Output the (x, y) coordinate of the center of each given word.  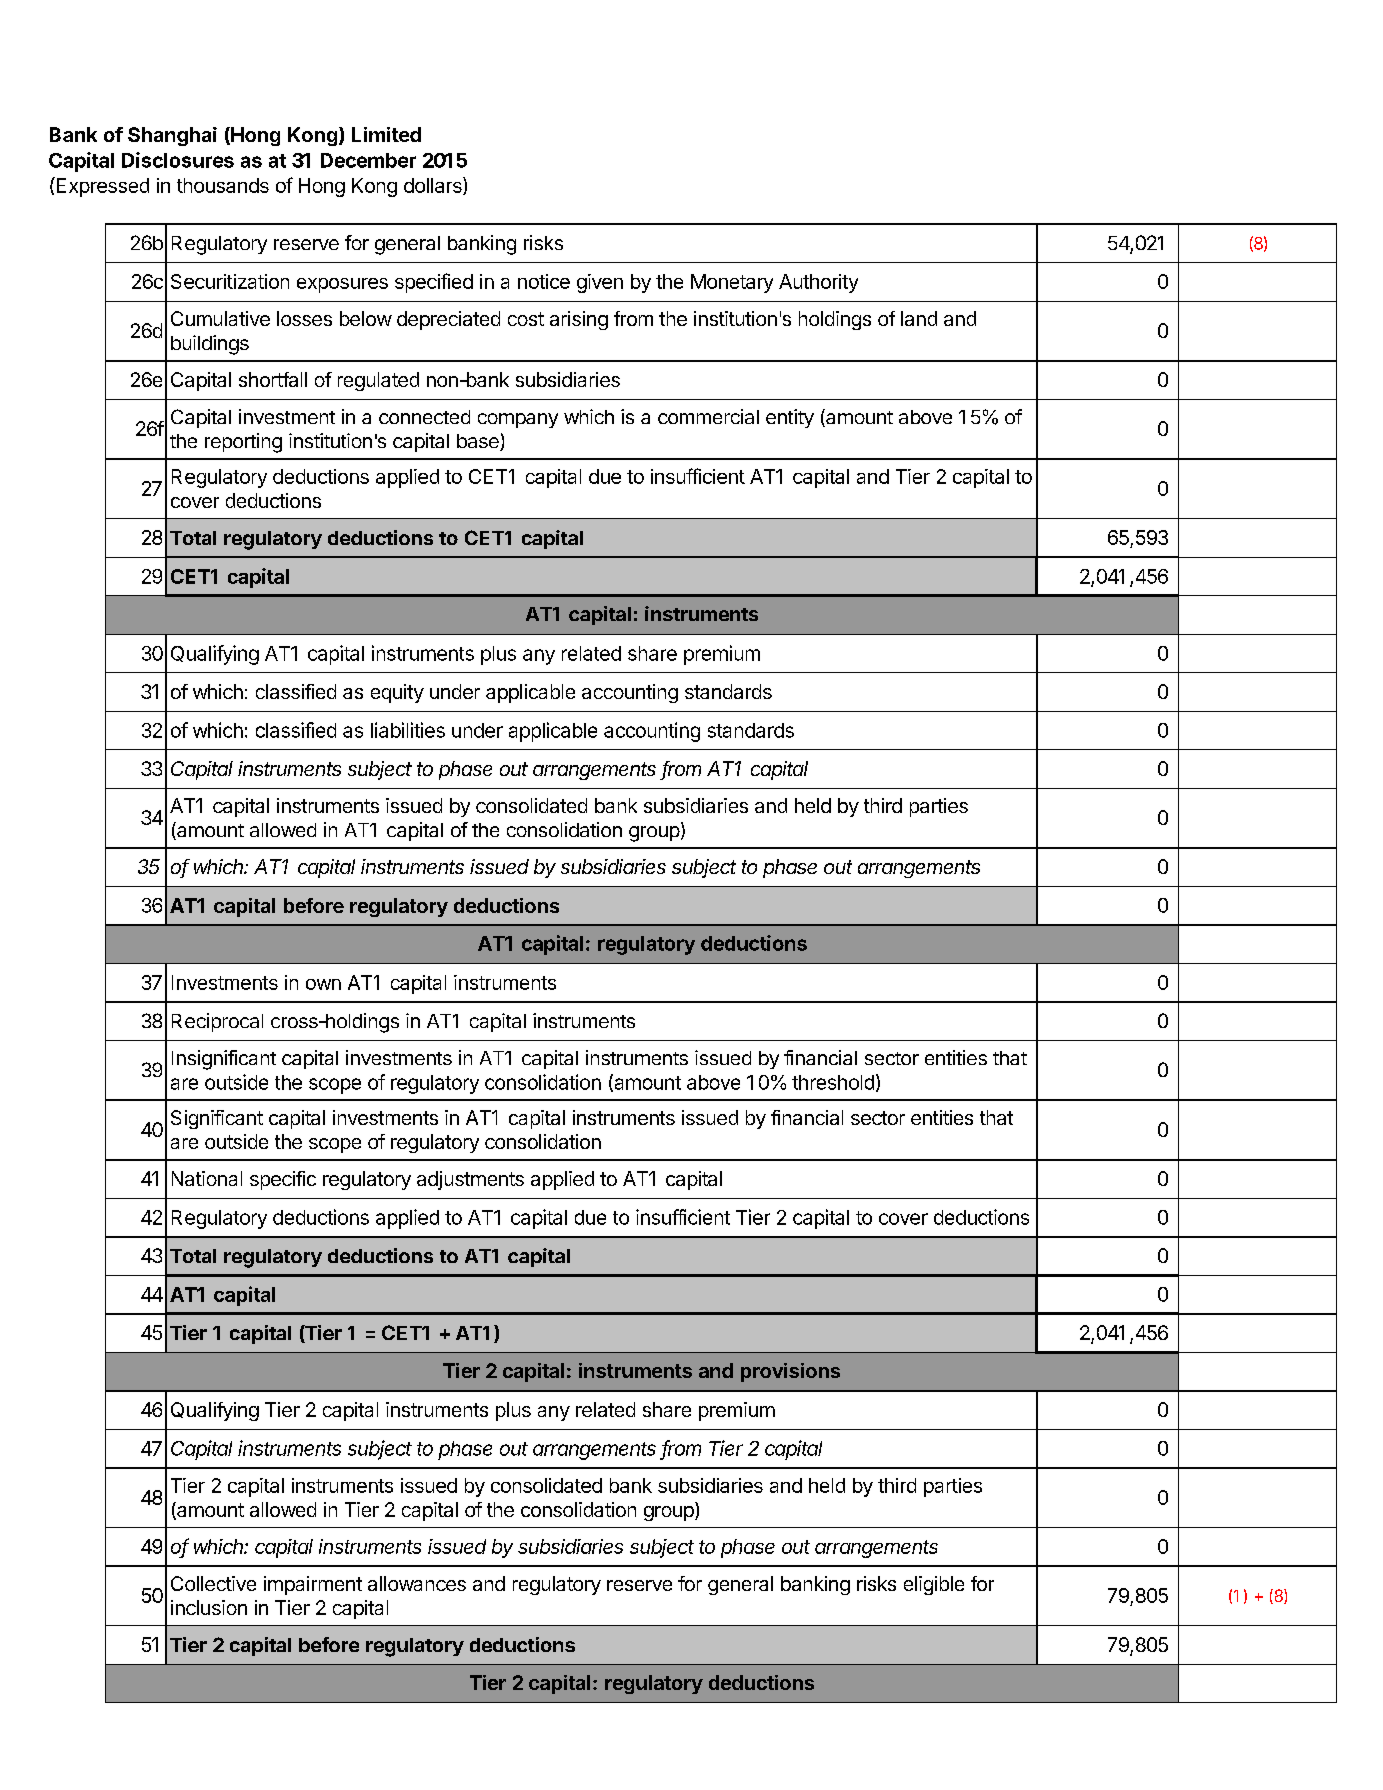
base (479, 442)
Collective (213, 1583)
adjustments (470, 1180)
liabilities (408, 730)
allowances (417, 1583)
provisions (790, 1372)
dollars (434, 186)
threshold (833, 1082)
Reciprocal (217, 1022)
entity (790, 418)
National (207, 1178)
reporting (243, 443)
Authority (818, 283)
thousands (223, 185)
